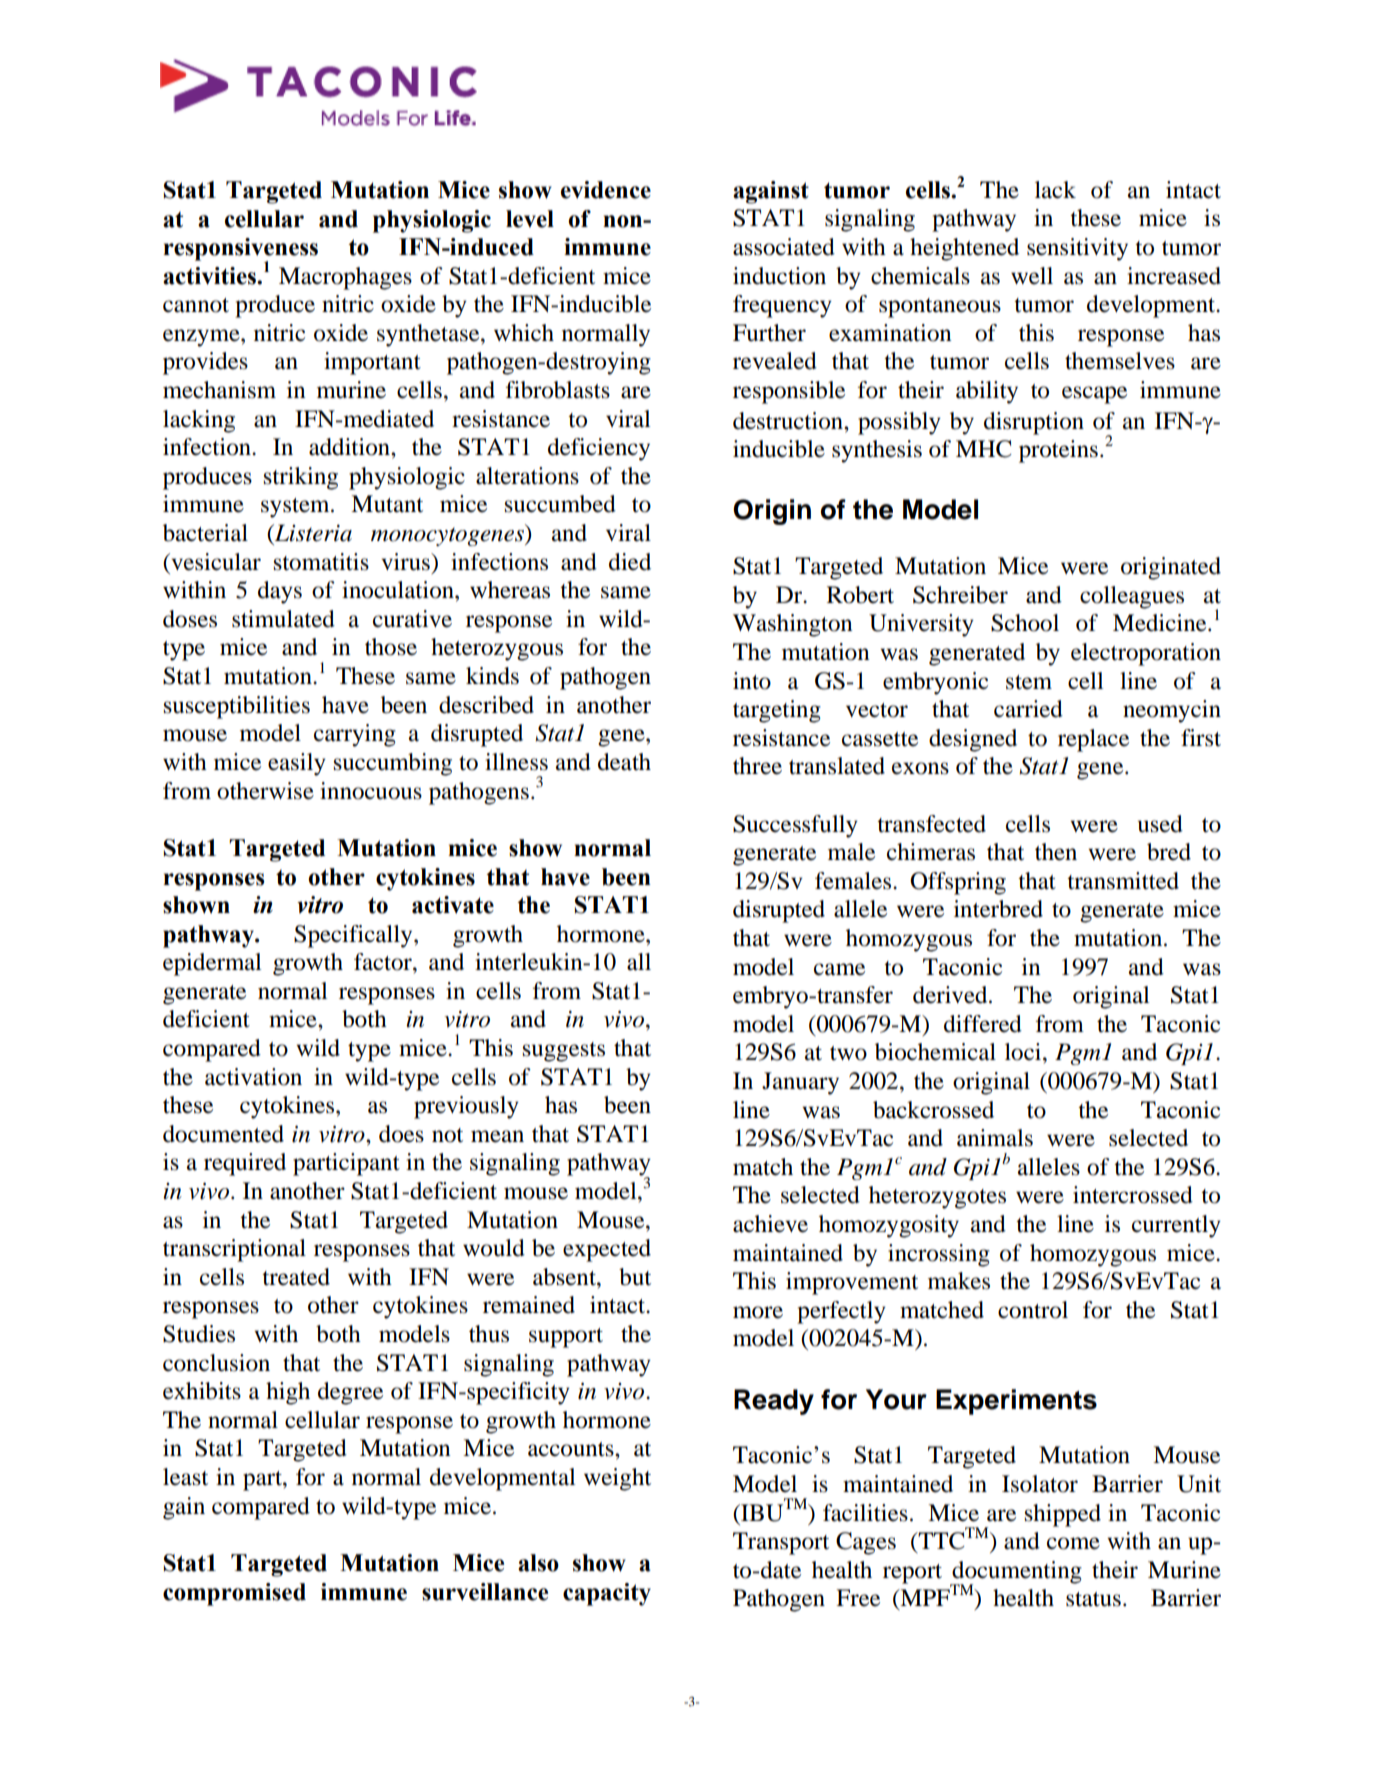  What do you see at coordinates (234, 1594) in the screenshot?
I see `compromised` at bounding box center [234, 1594].
